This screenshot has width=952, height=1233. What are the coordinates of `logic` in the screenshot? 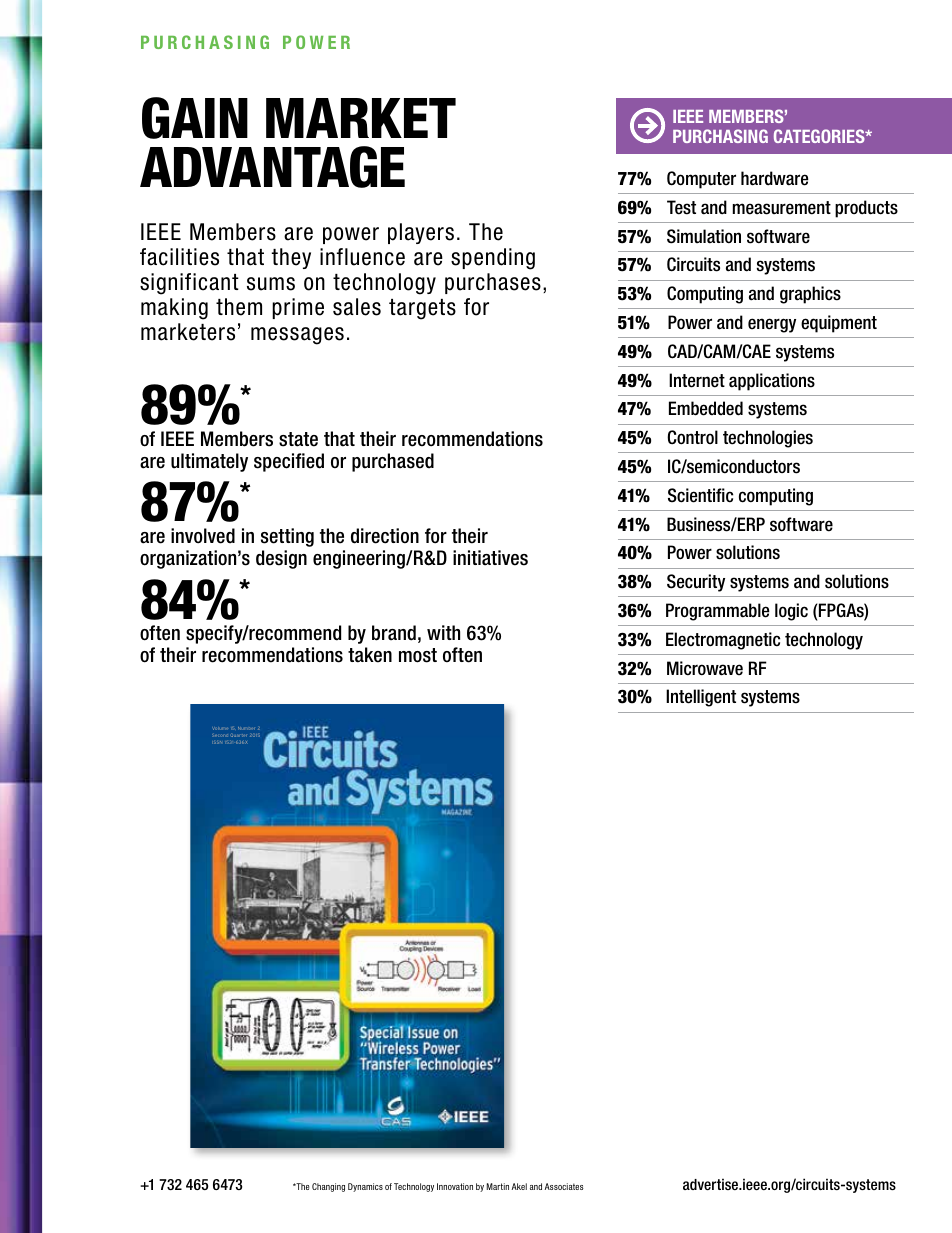 It's located at (791, 612).
